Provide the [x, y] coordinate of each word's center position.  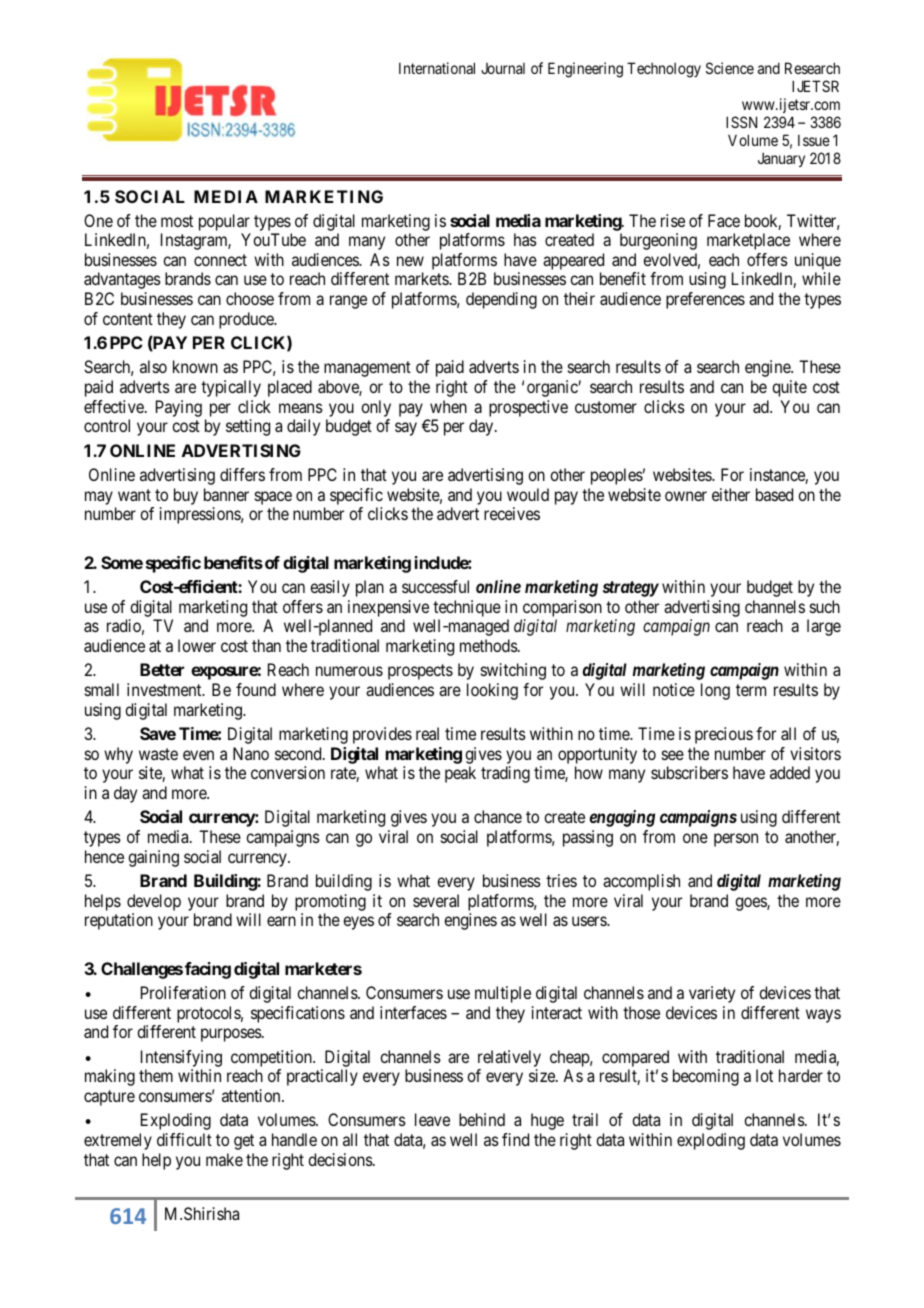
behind [482, 1119]
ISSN [741, 122]
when [448, 406]
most [177, 221]
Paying [179, 408]
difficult [184, 1139]
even [198, 755]
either [731, 494]
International [437, 68]
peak [460, 774]
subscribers [689, 772]
